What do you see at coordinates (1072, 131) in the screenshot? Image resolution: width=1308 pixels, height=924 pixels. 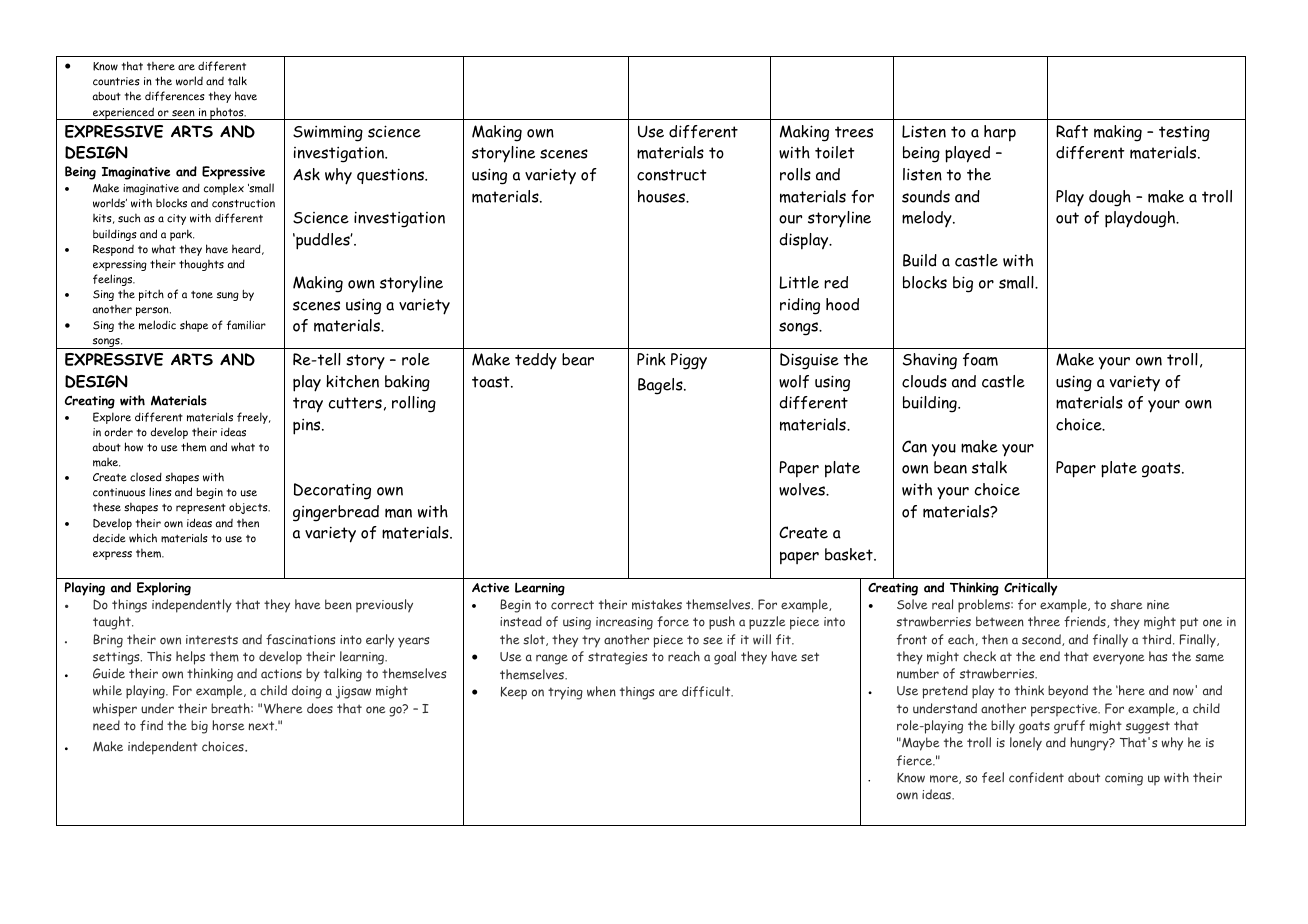 I see `Raft` at bounding box center [1072, 131].
